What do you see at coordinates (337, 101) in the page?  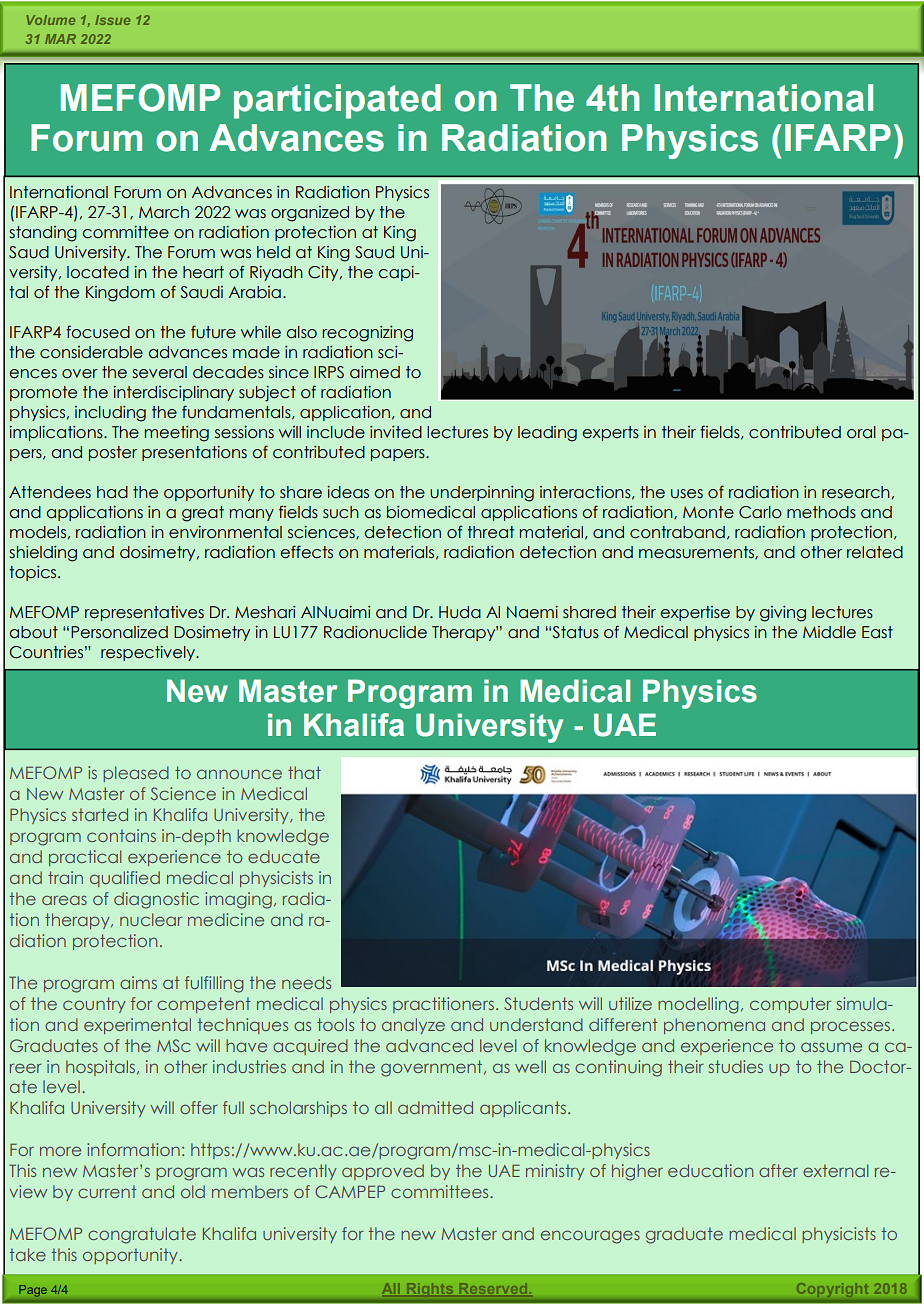 I see `participated` at bounding box center [337, 101].
